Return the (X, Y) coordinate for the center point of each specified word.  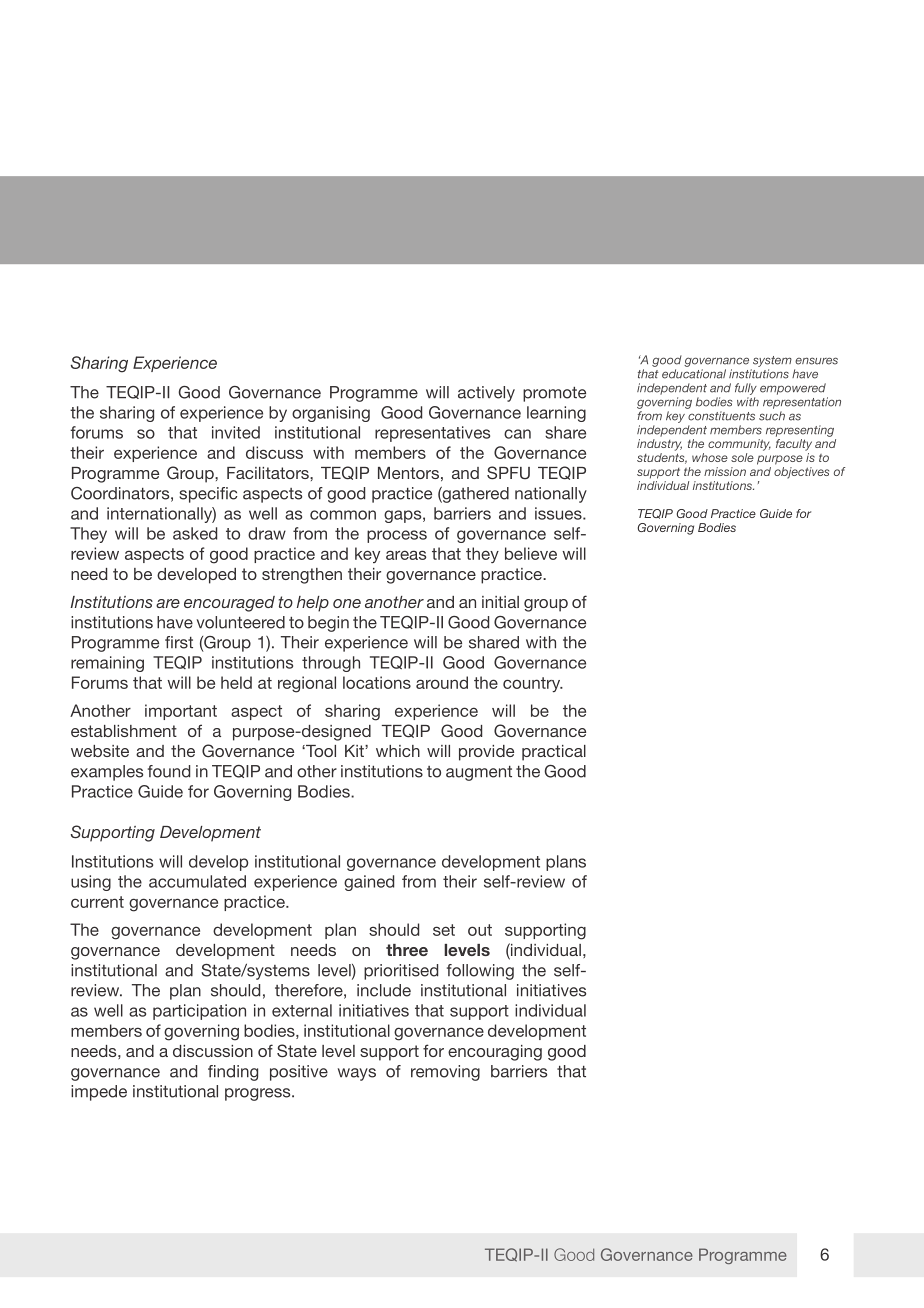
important (181, 712)
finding (233, 1073)
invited (236, 432)
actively (486, 394)
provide (486, 753)
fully (746, 389)
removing (445, 1073)
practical (554, 753)
